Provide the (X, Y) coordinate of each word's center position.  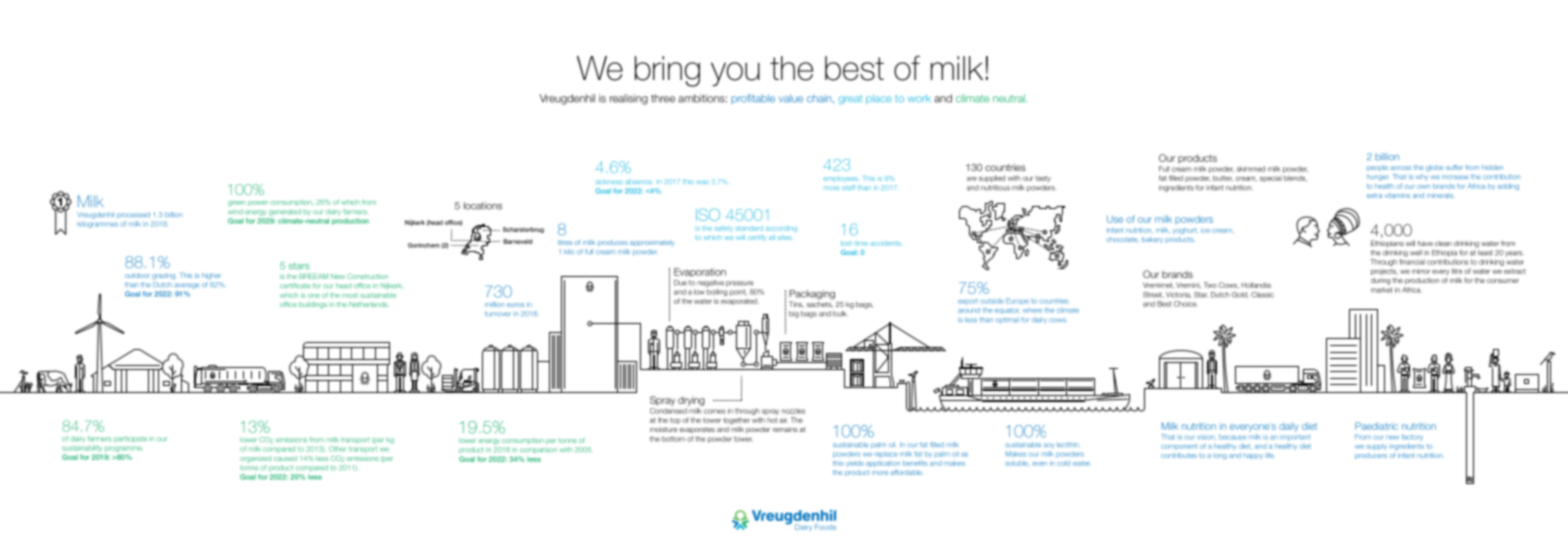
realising (629, 99)
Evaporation (700, 272)
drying (691, 401)
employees (840, 179)
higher (211, 276)
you (735, 74)
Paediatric (1376, 426)
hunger (1378, 177)
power (258, 203)
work (919, 98)
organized (255, 459)
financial (1412, 262)
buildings (313, 305)
